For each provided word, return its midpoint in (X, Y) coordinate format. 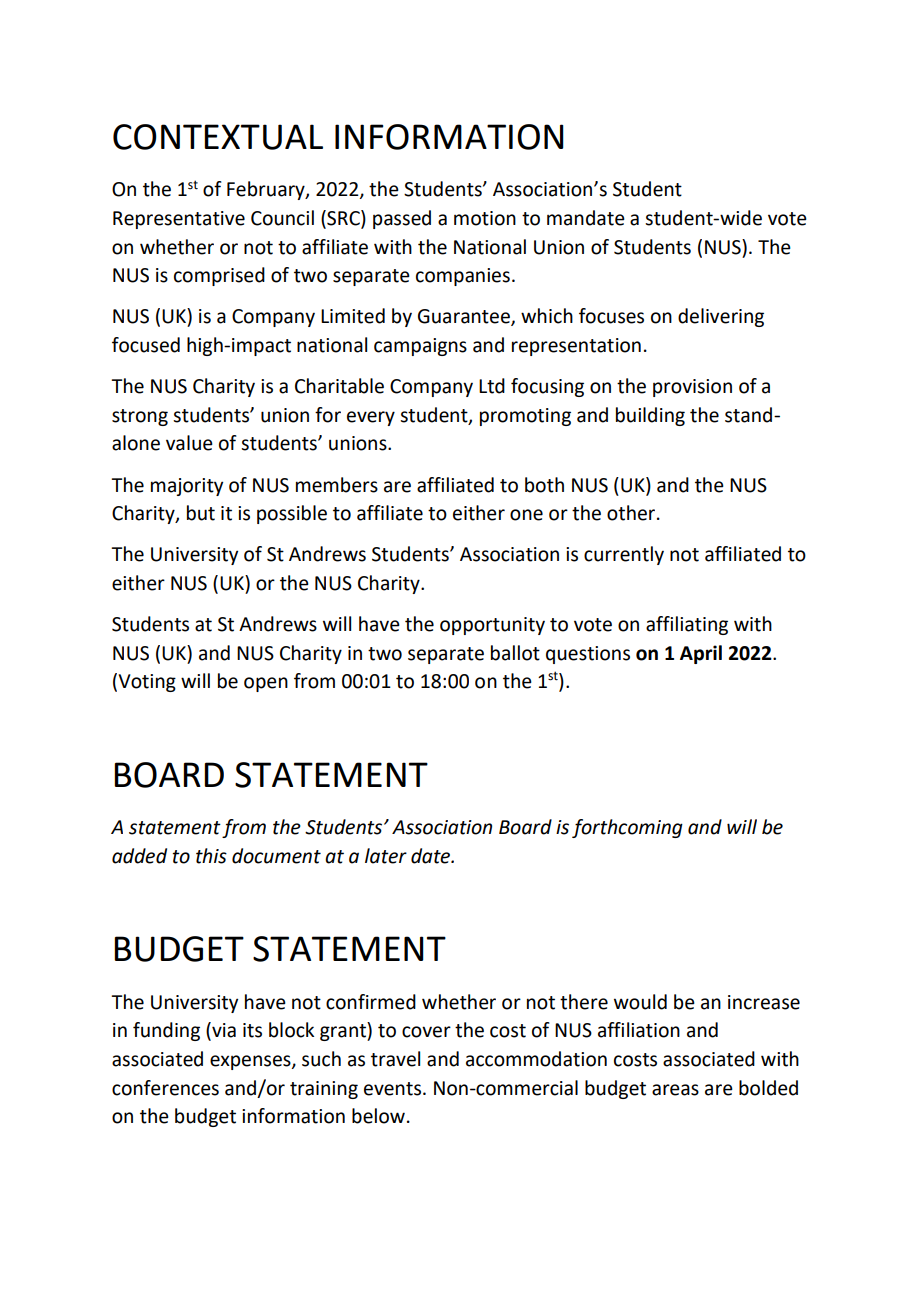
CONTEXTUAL (218, 137)
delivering (721, 317)
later (386, 856)
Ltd (492, 386)
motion (485, 218)
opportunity (492, 626)
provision (692, 388)
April (701, 654)
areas (675, 1090)
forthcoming (627, 828)
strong (140, 417)
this (211, 856)
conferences (165, 1088)
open (266, 684)
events (392, 1089)
